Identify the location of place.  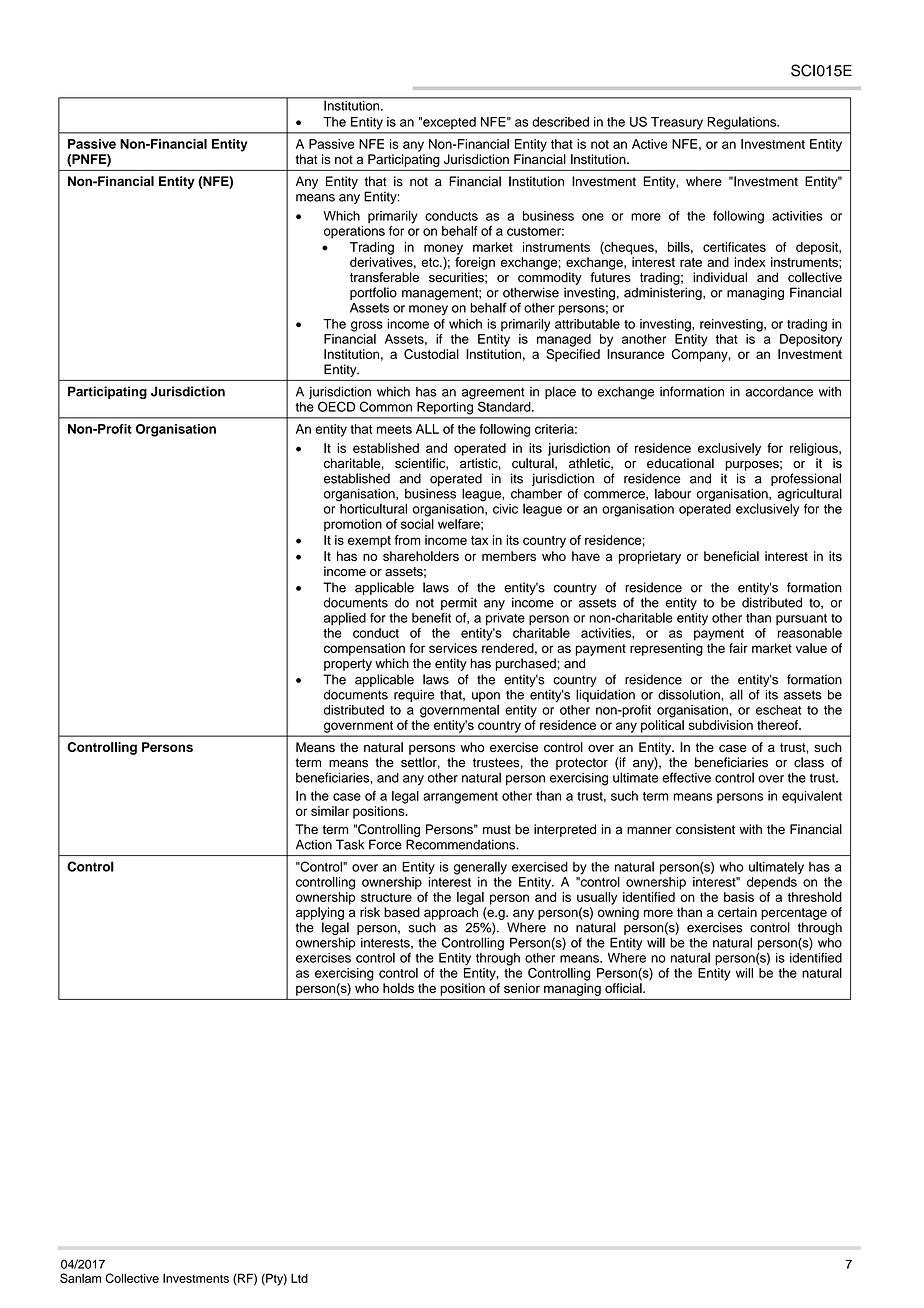
(560, 392).
